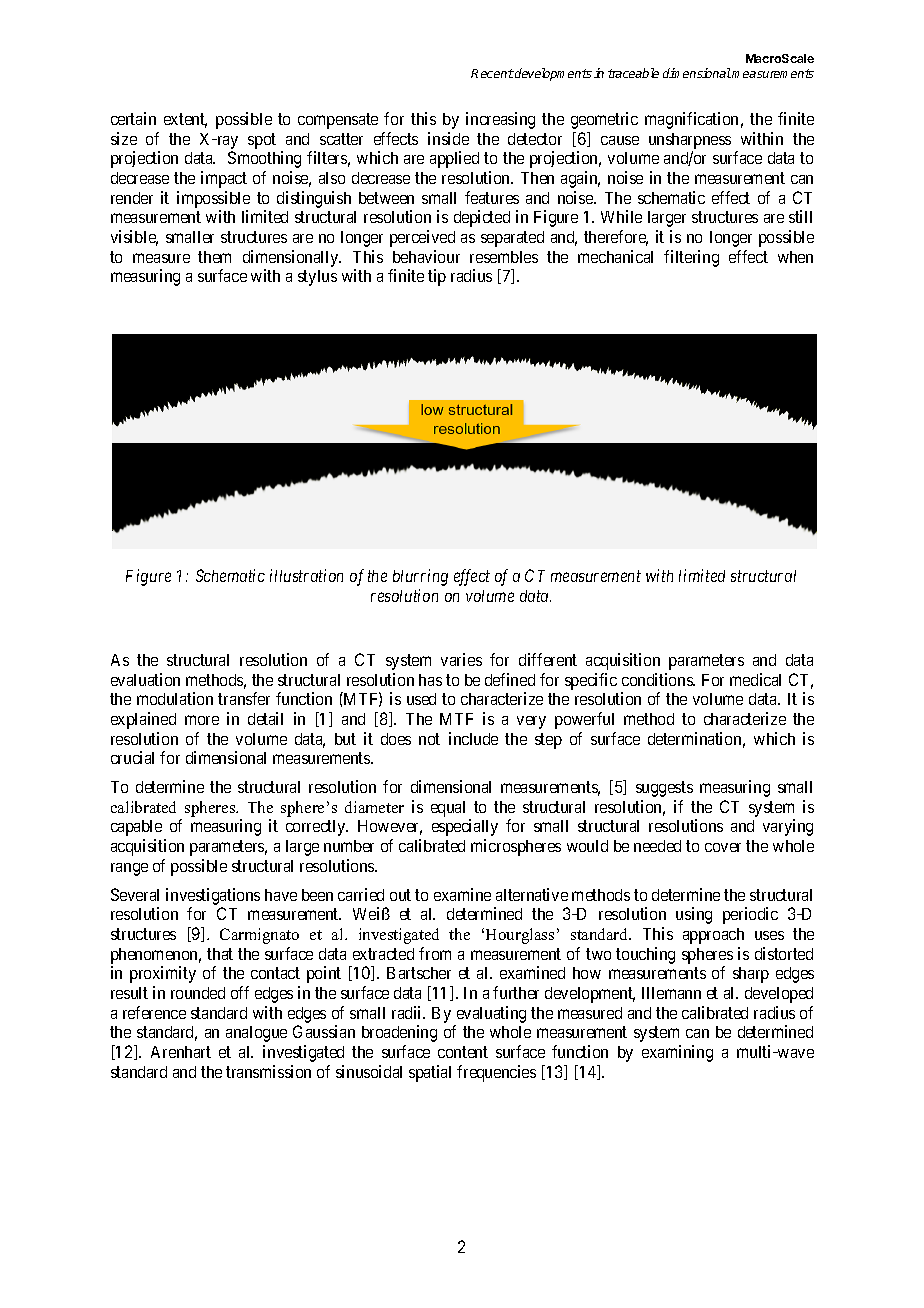 This screenshot has height=1308, width=924. I want to click on blurring, so click(420, 577).
